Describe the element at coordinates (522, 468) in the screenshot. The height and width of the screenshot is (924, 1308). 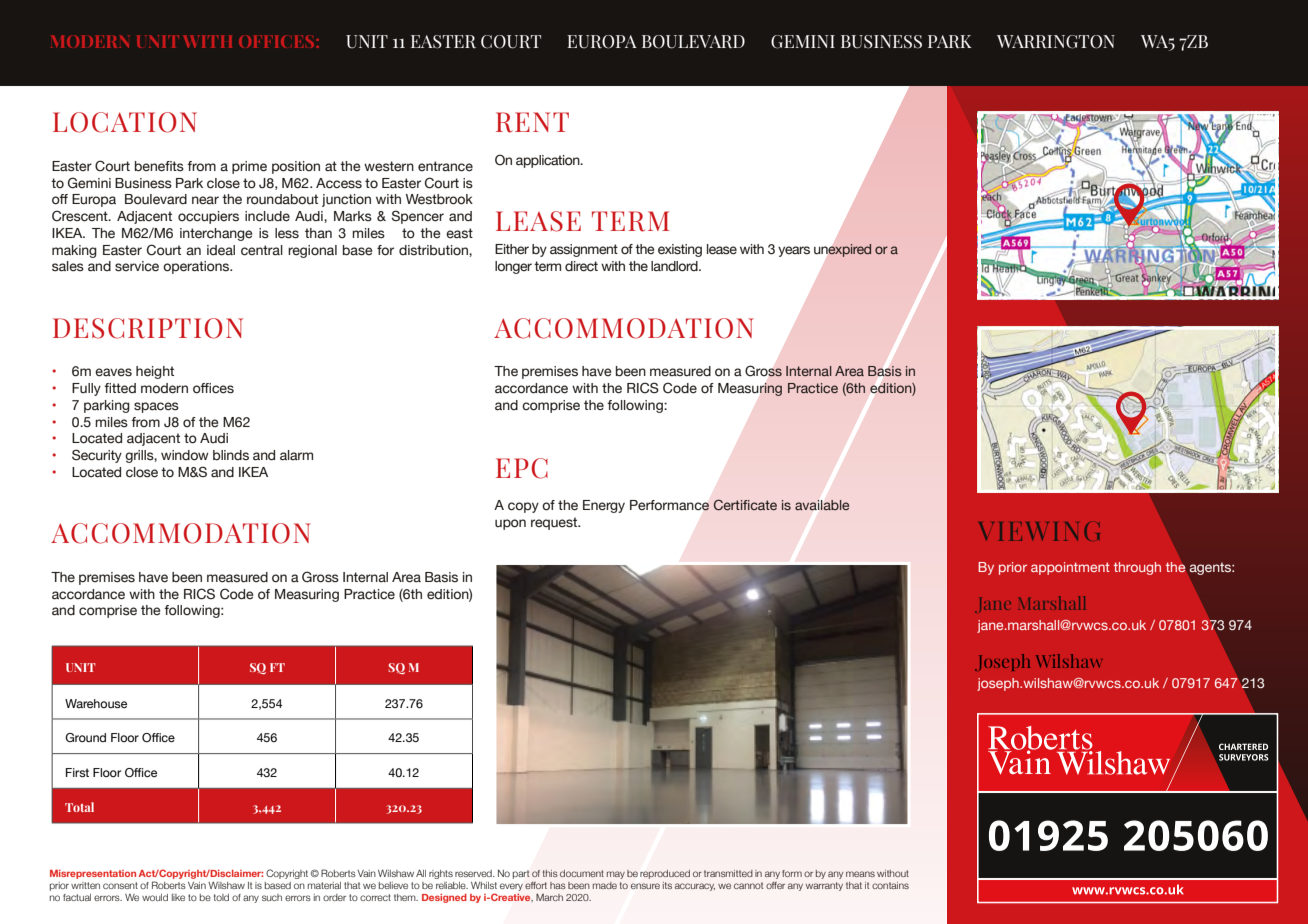
I see `EPC` at that location.
